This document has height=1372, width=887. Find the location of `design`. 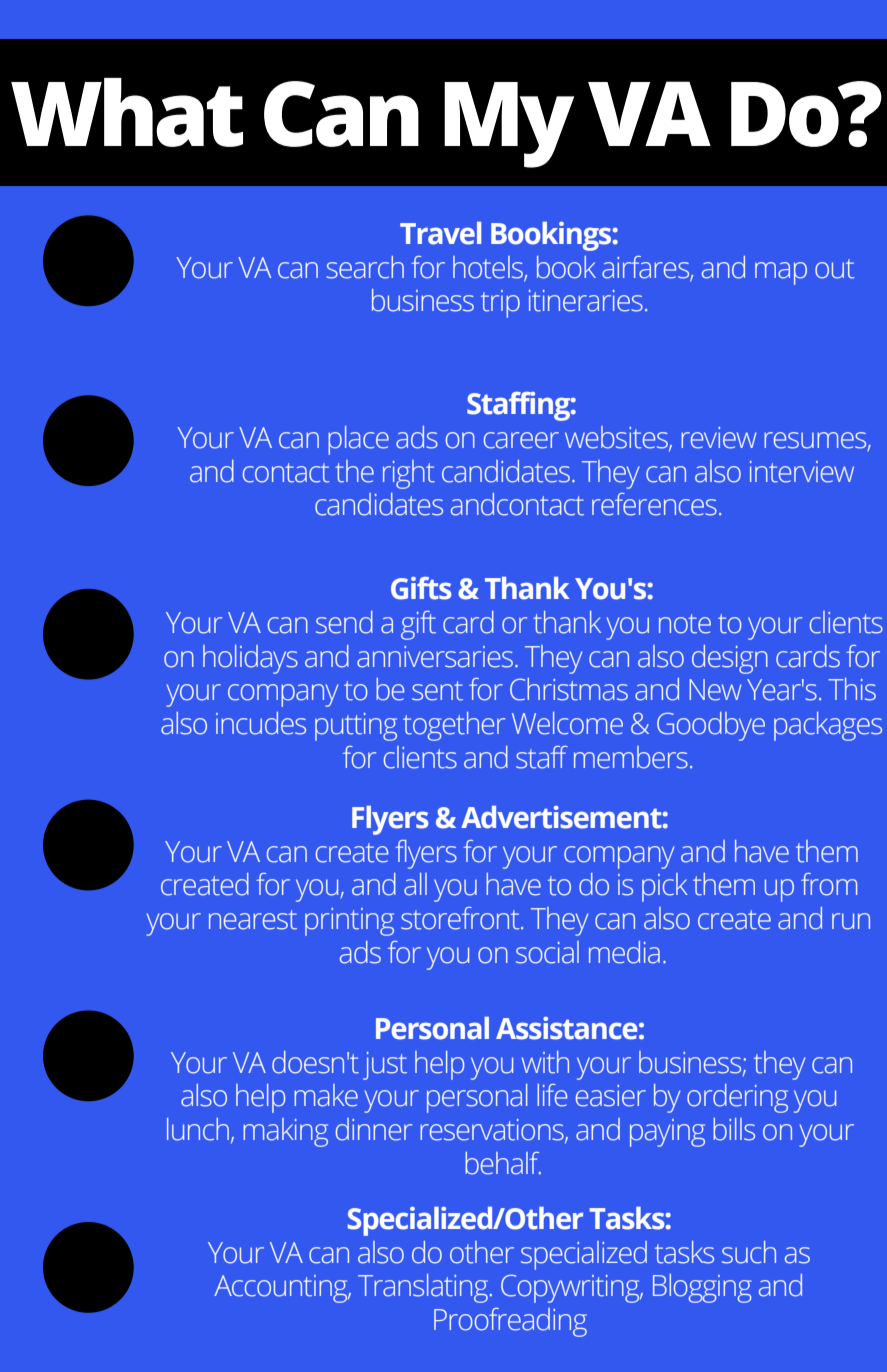

design is located at coordinates (730, 659).
